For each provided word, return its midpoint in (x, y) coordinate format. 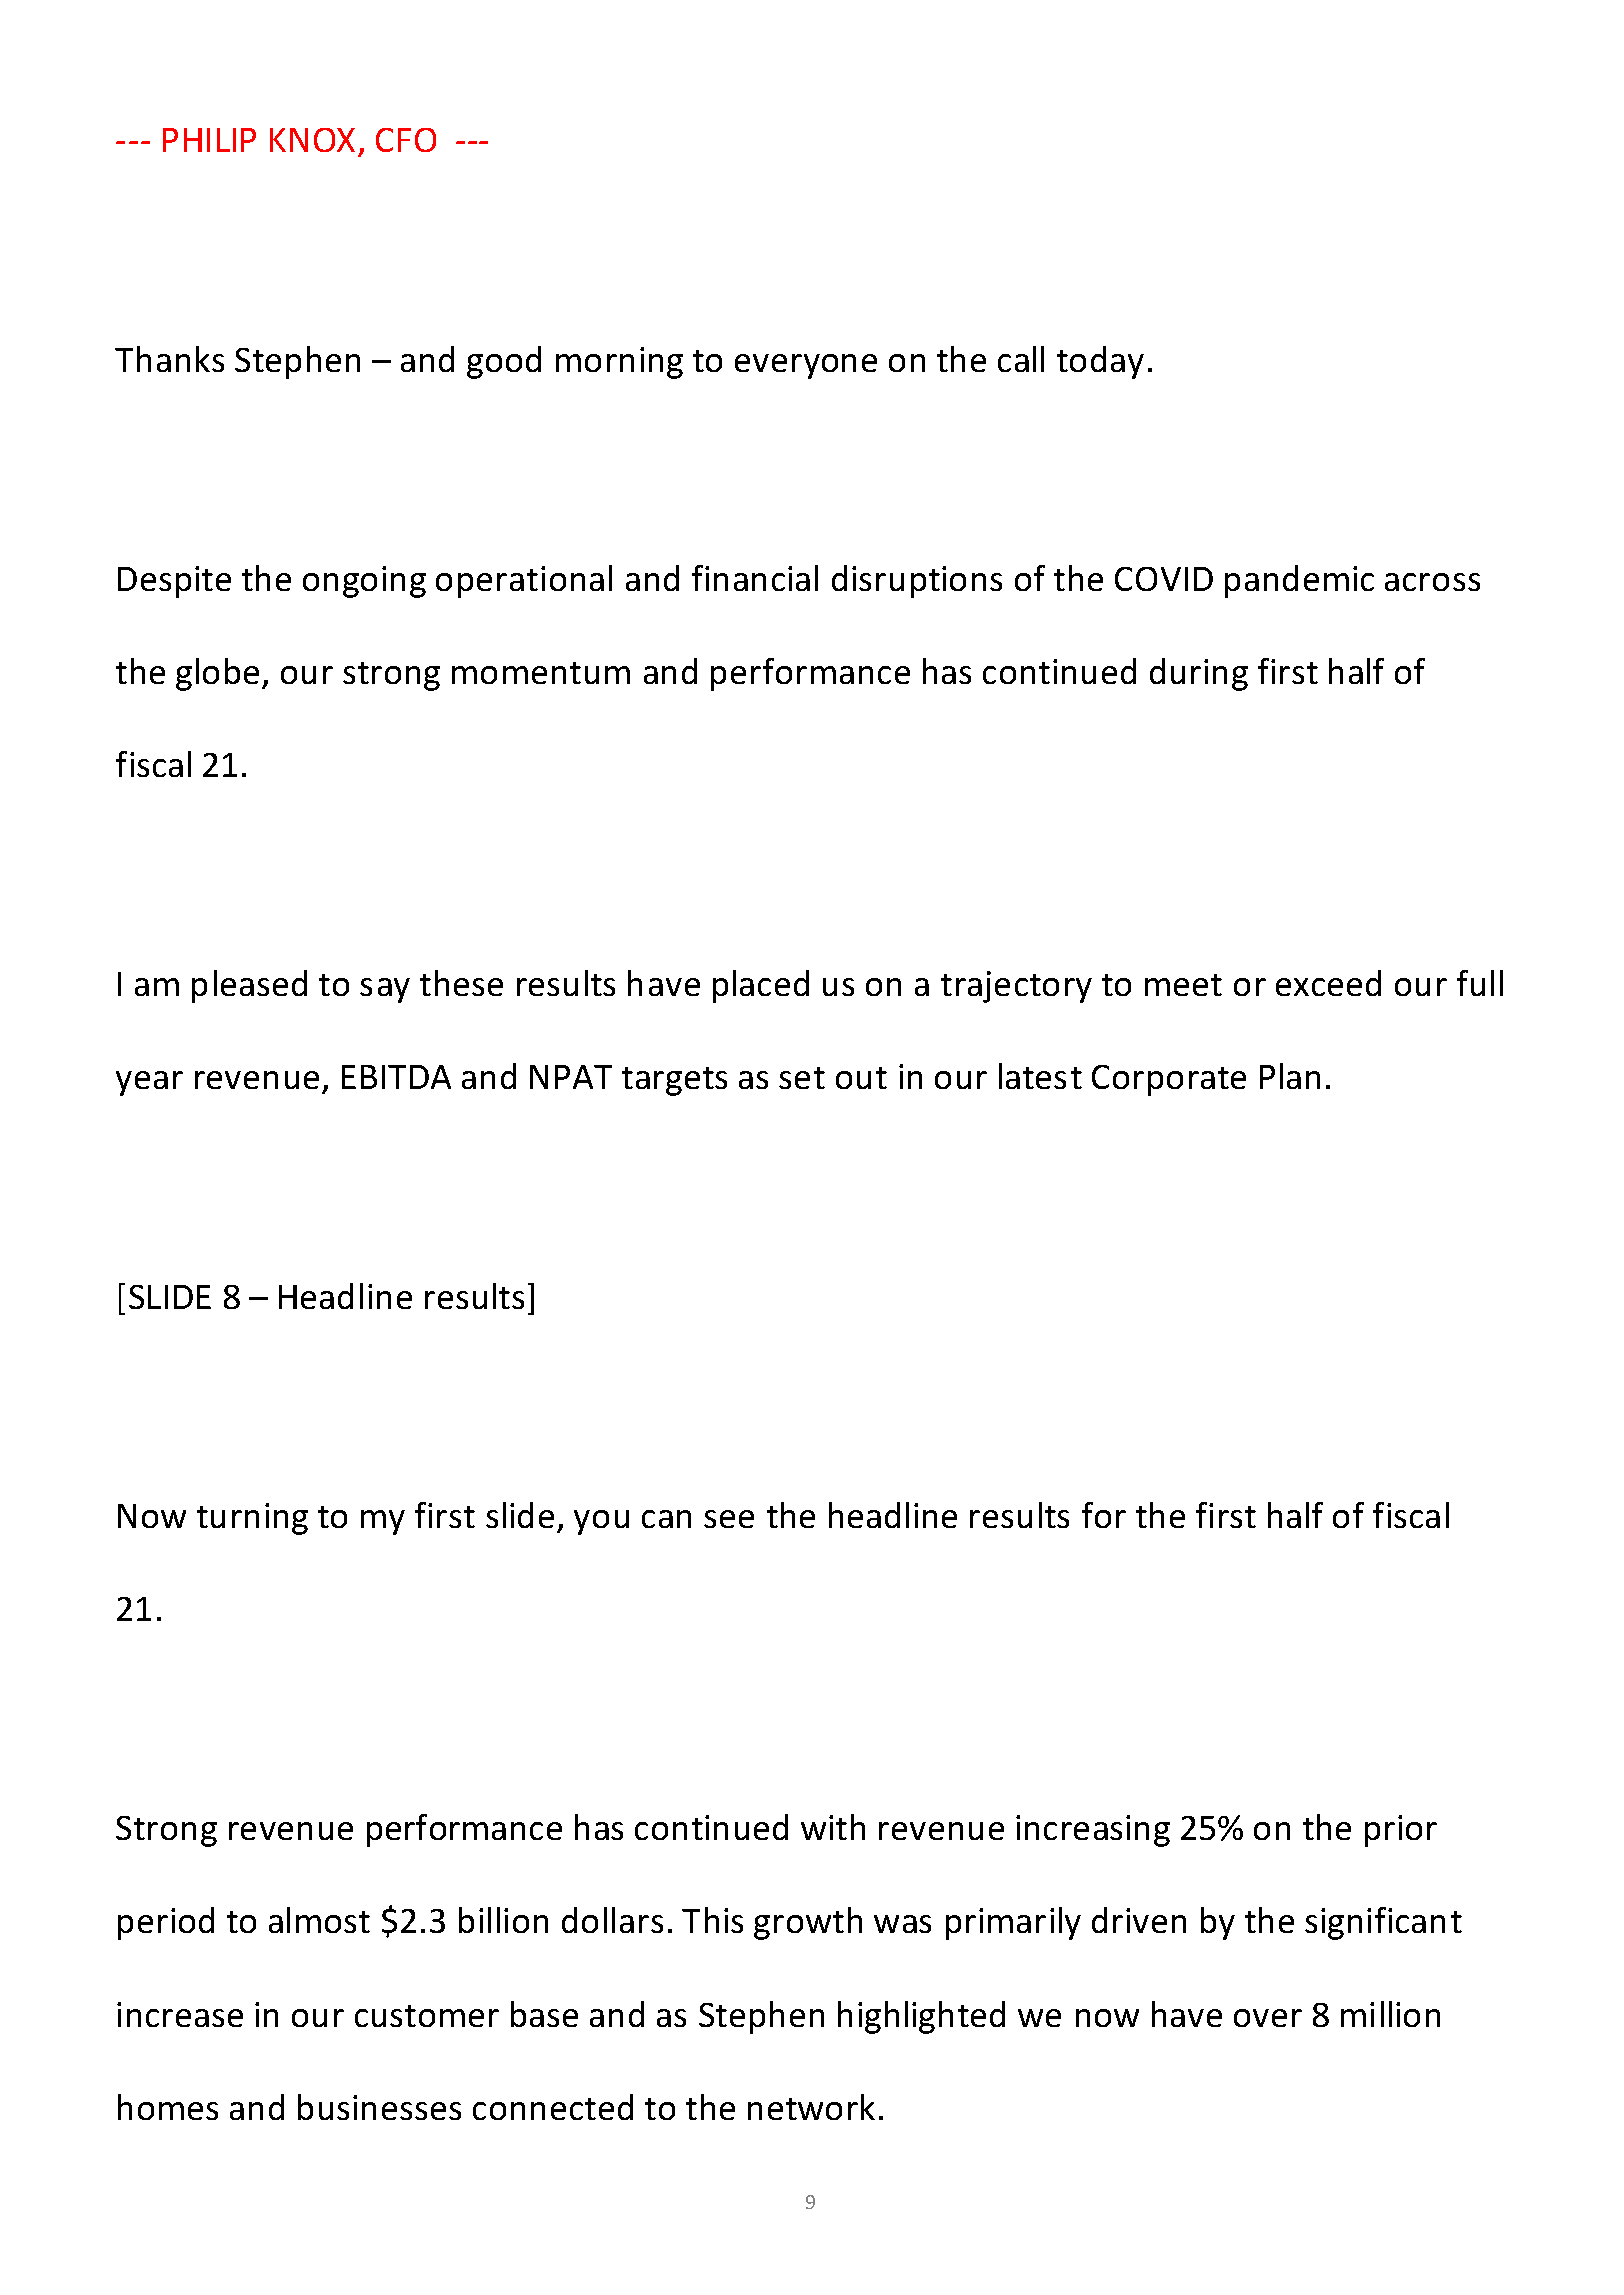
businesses (379, 2107)
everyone (806, 366)
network (811, 2107)
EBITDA (396, 1077)
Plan (1290, 1076)
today (1100, 362)
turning (252, 1519)
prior (1401, 1831)
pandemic (1299, 581)
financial (755, 578)
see (729, 1519)
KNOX (312, 140)
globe (217, 674)
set (802, 1078)
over (1268, 2018)
